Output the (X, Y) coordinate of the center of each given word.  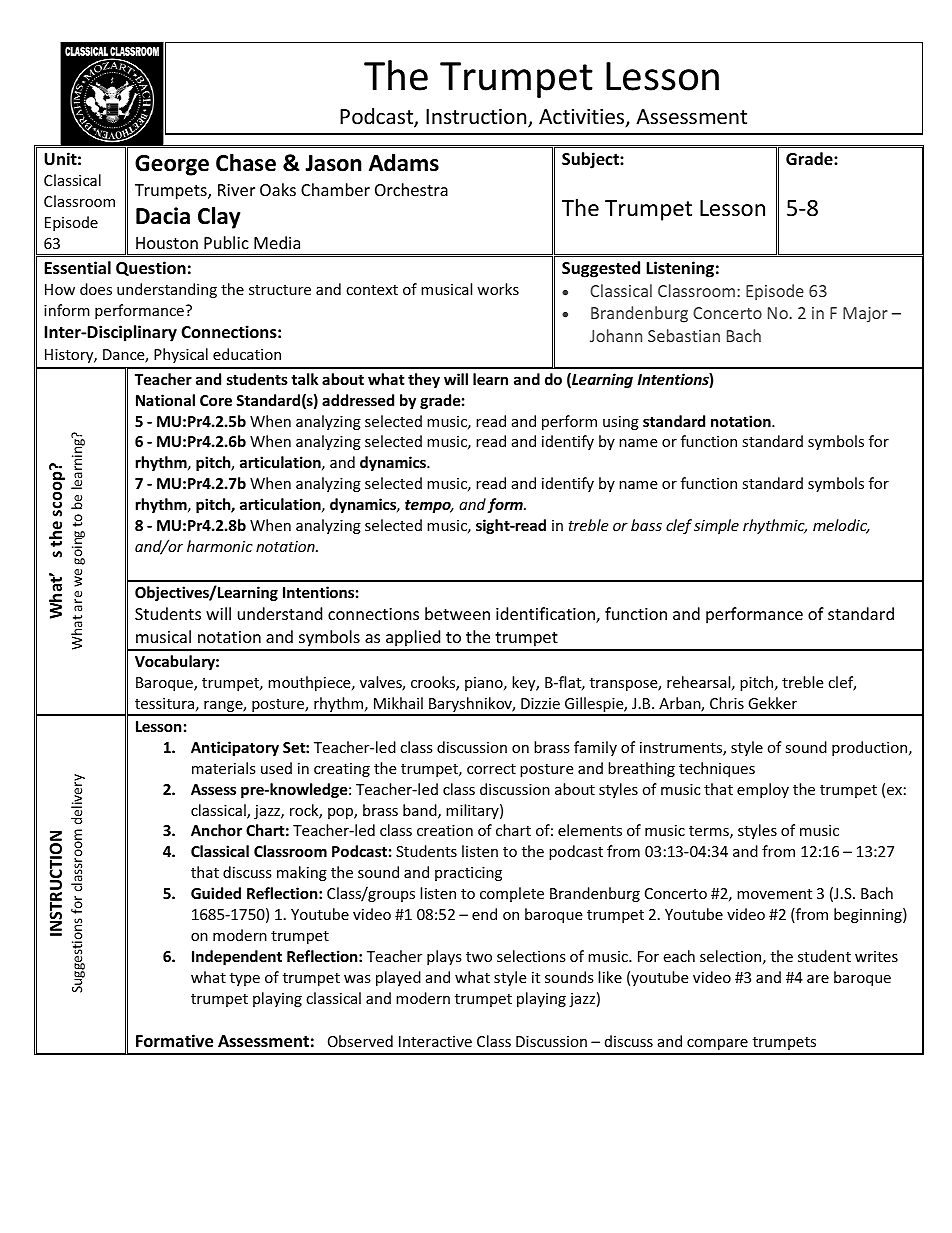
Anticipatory (235, 748)
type (245, 979)
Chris (727, 703)
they (424, 380)
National (165, 400)
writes (876, 956)
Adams (404, 163)
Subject (591, 160)
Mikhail (398, 703)
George (172, 165)
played (398, 978)
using (621, 423)
